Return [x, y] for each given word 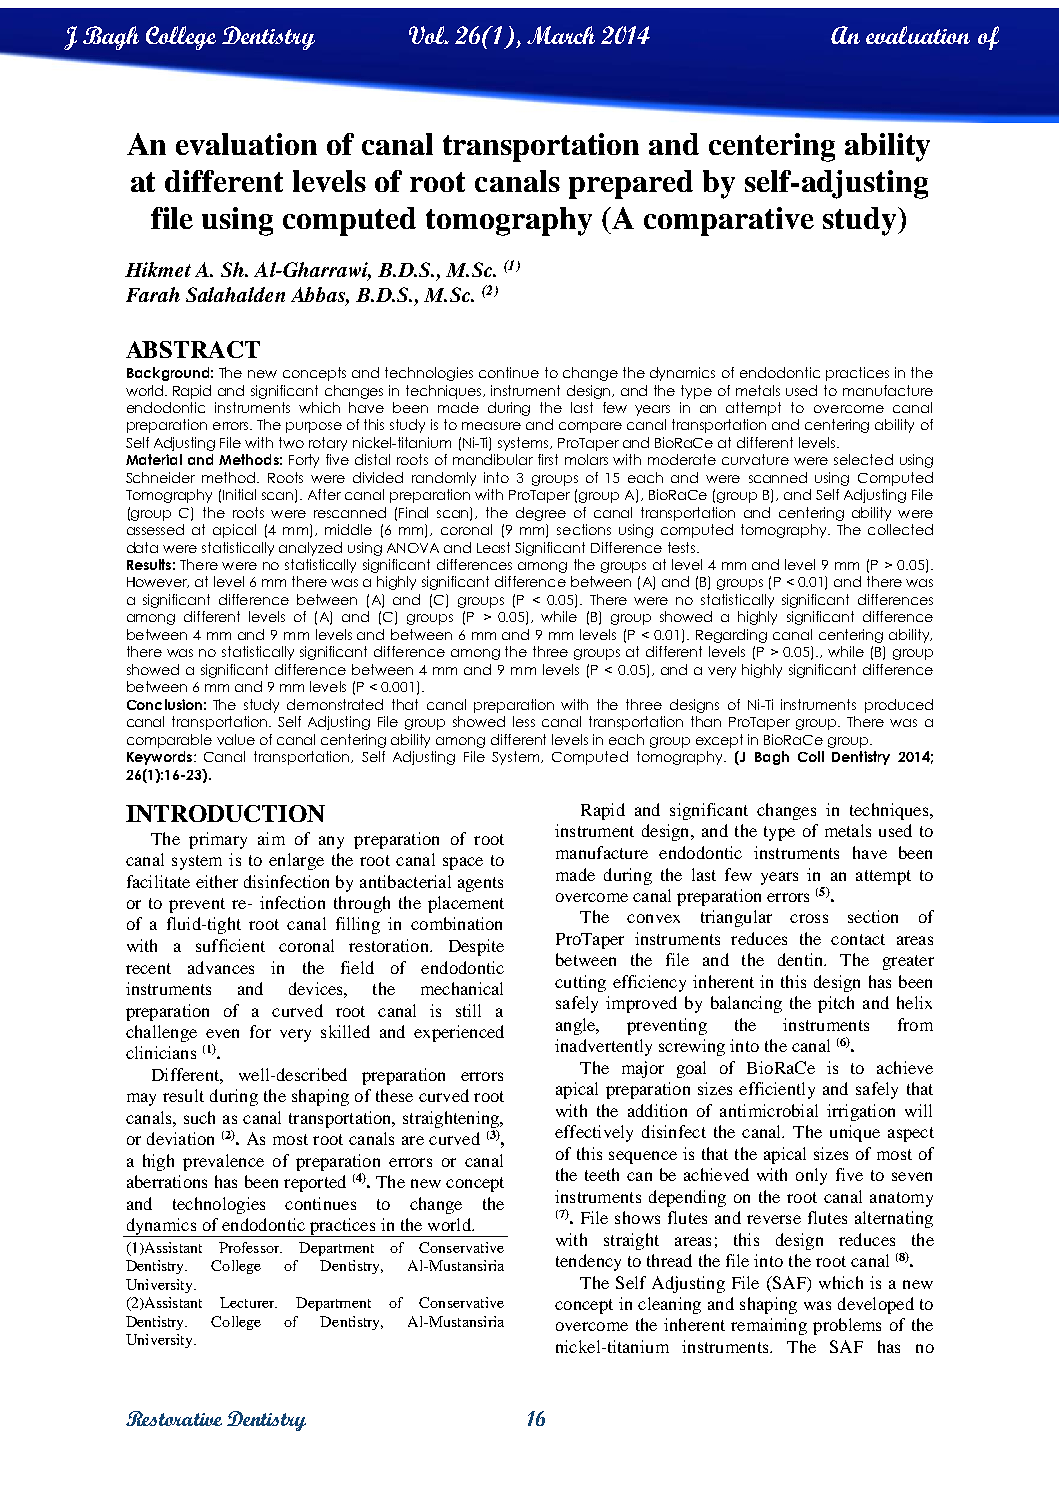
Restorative [174, 1418]
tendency [588, 1262]
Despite [476, 947]
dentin [802, 959]
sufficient [230, 945]
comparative [729, 221]
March [561, 35]
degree [541, 514]
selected [863, 459]
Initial [239, 494]
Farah [153, 294]
